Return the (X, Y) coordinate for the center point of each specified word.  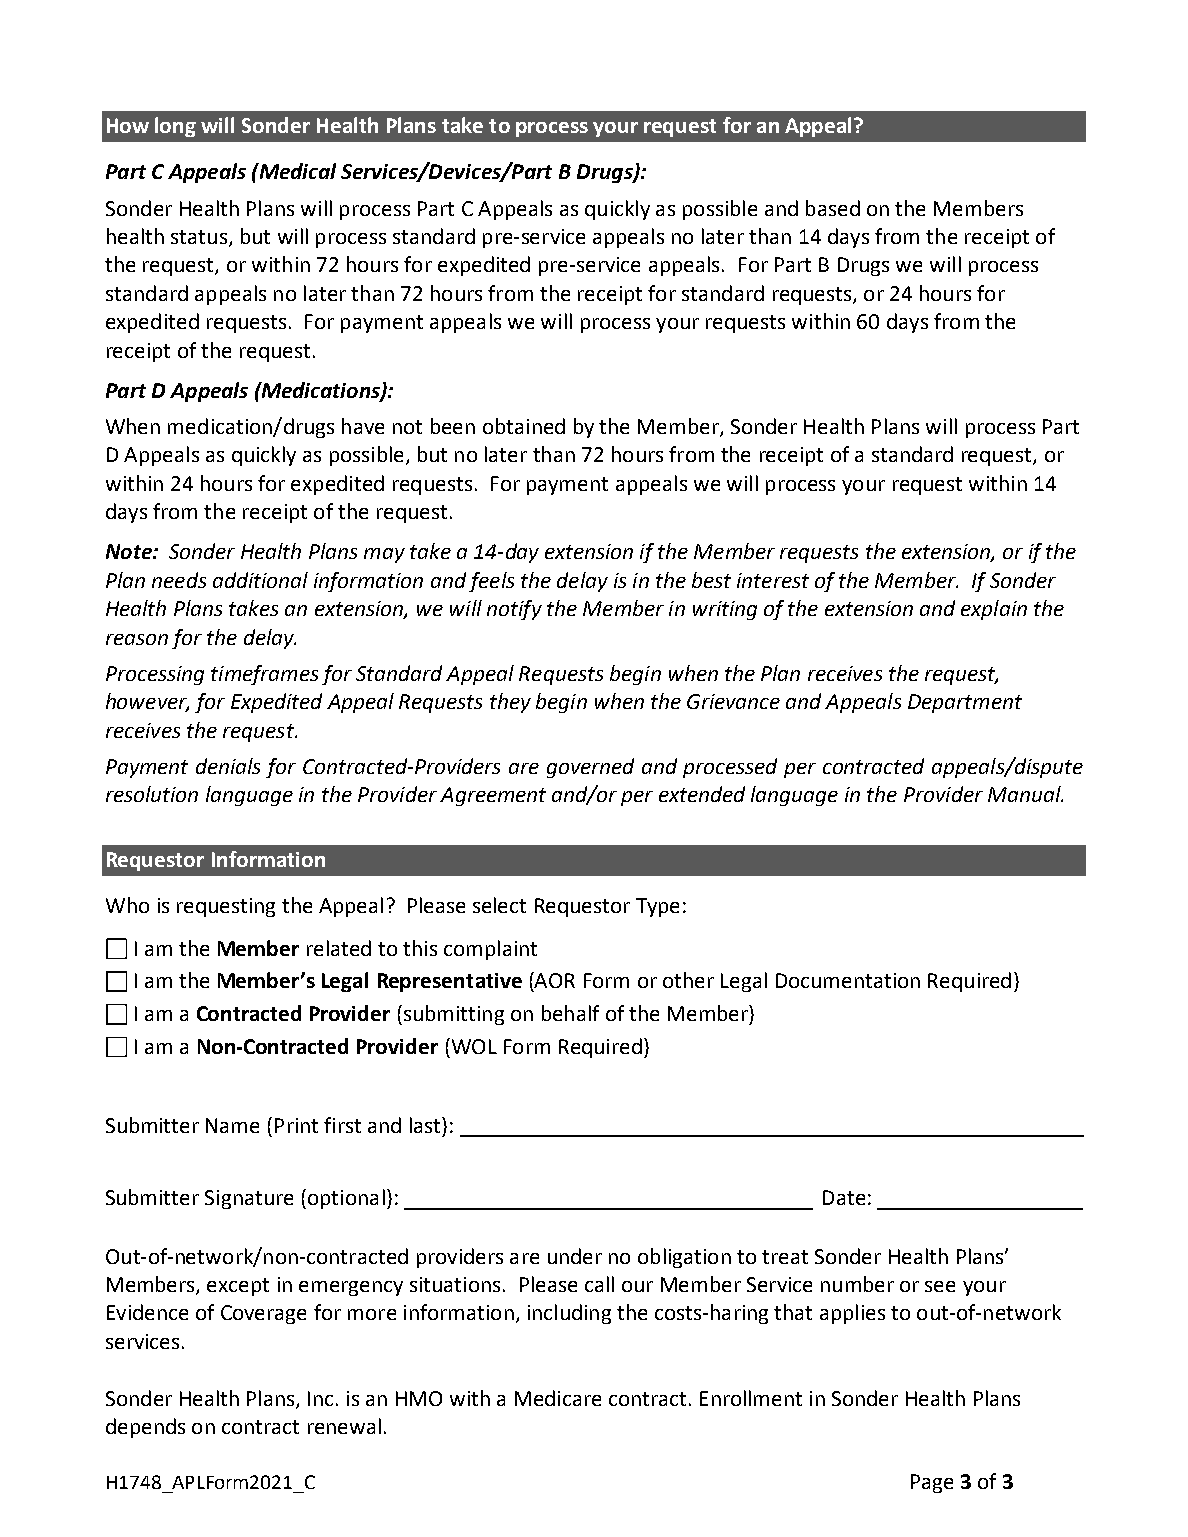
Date (844, 1197)
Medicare (558, 1398)
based (833, 208)
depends (145, 1428)
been (453, 426)
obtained (524, 426)
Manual (1025, 794)
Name (232, 1125)
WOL (473, 1046)
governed (590, 768)
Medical (296, 171)
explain (994, 610)
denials (228, 766)
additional (260, 580)
